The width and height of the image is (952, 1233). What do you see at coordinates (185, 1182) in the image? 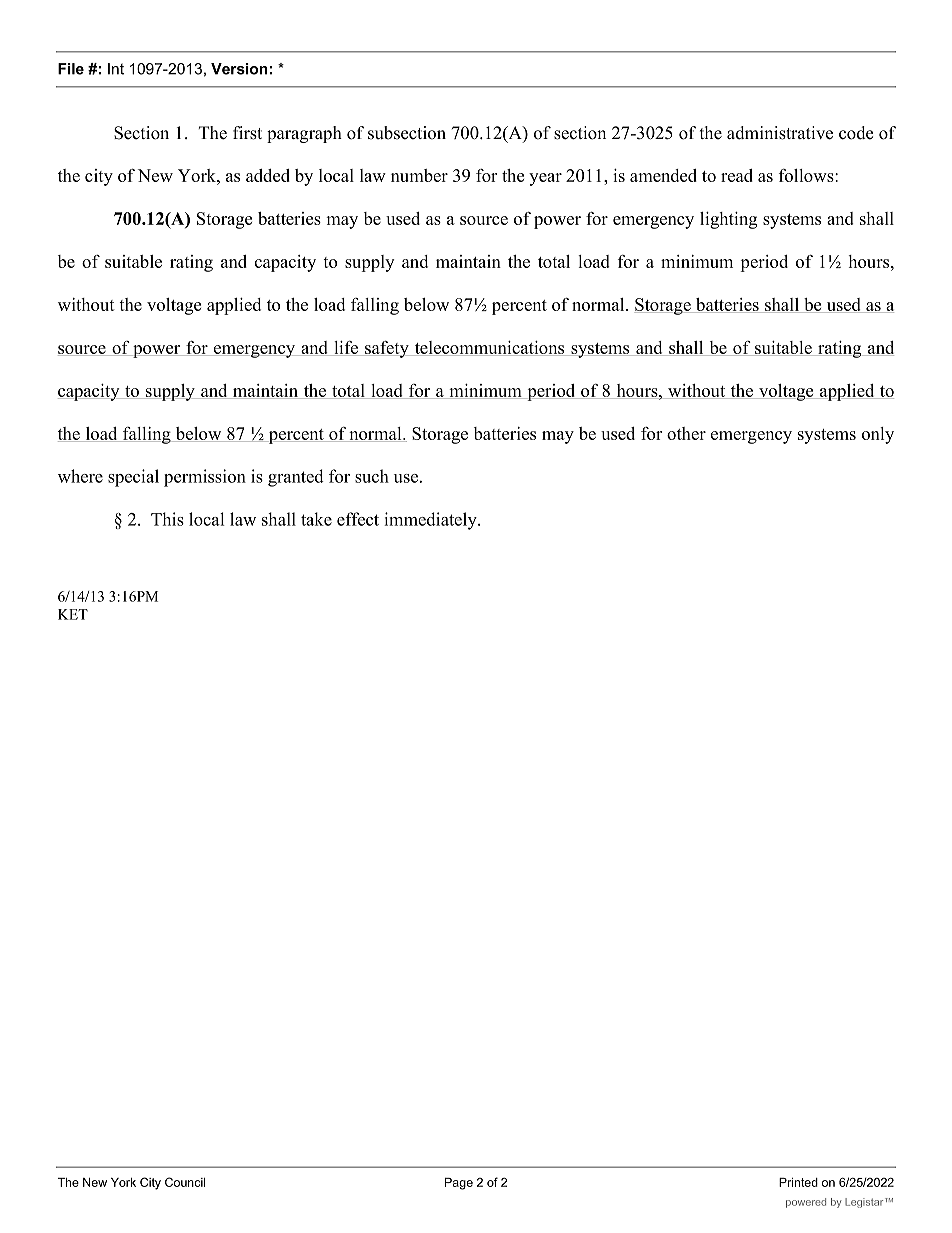
I see `Council` at bounding box center [185, 1182].
